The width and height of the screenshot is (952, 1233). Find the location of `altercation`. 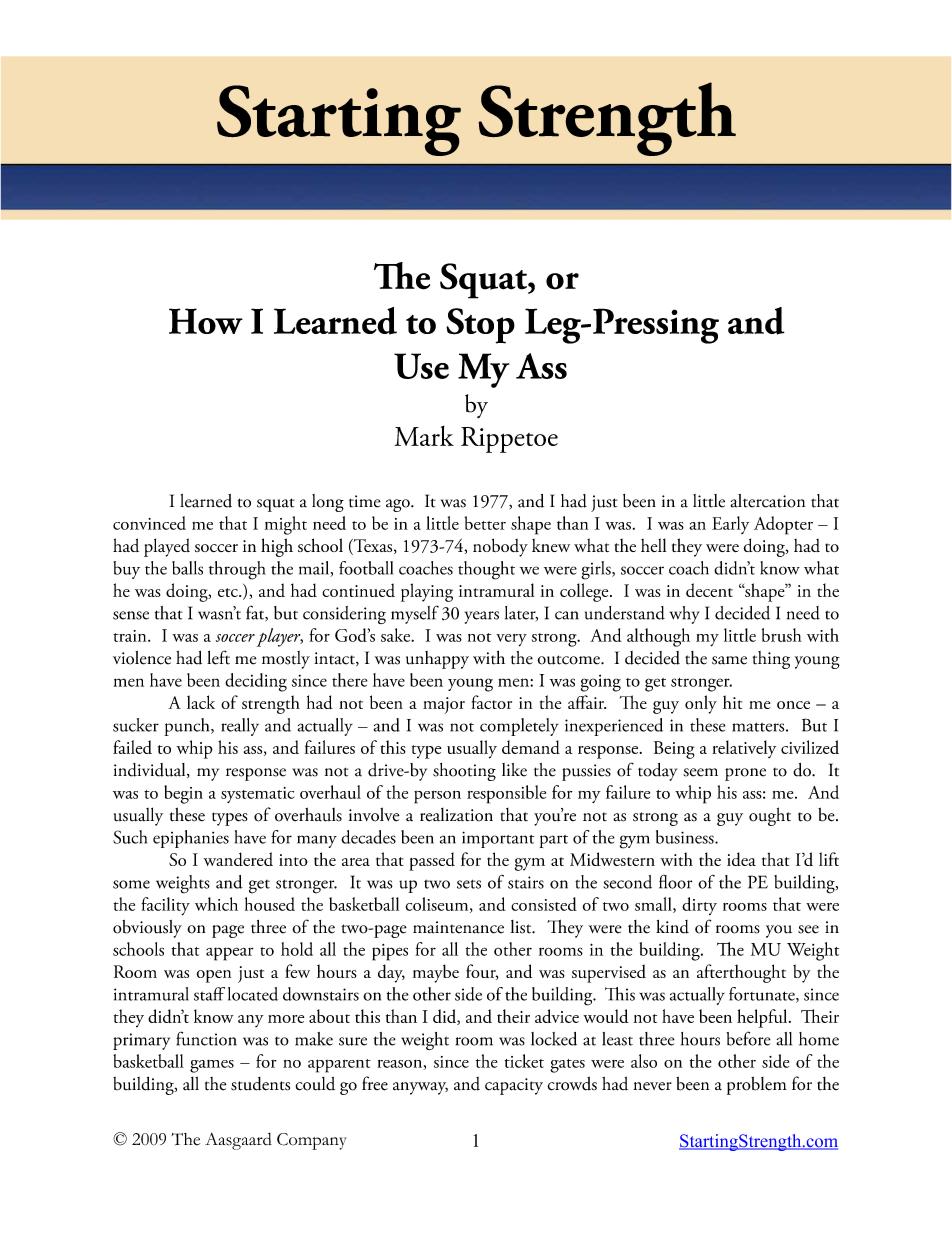

altercation is located at coordinates (767, 501).
